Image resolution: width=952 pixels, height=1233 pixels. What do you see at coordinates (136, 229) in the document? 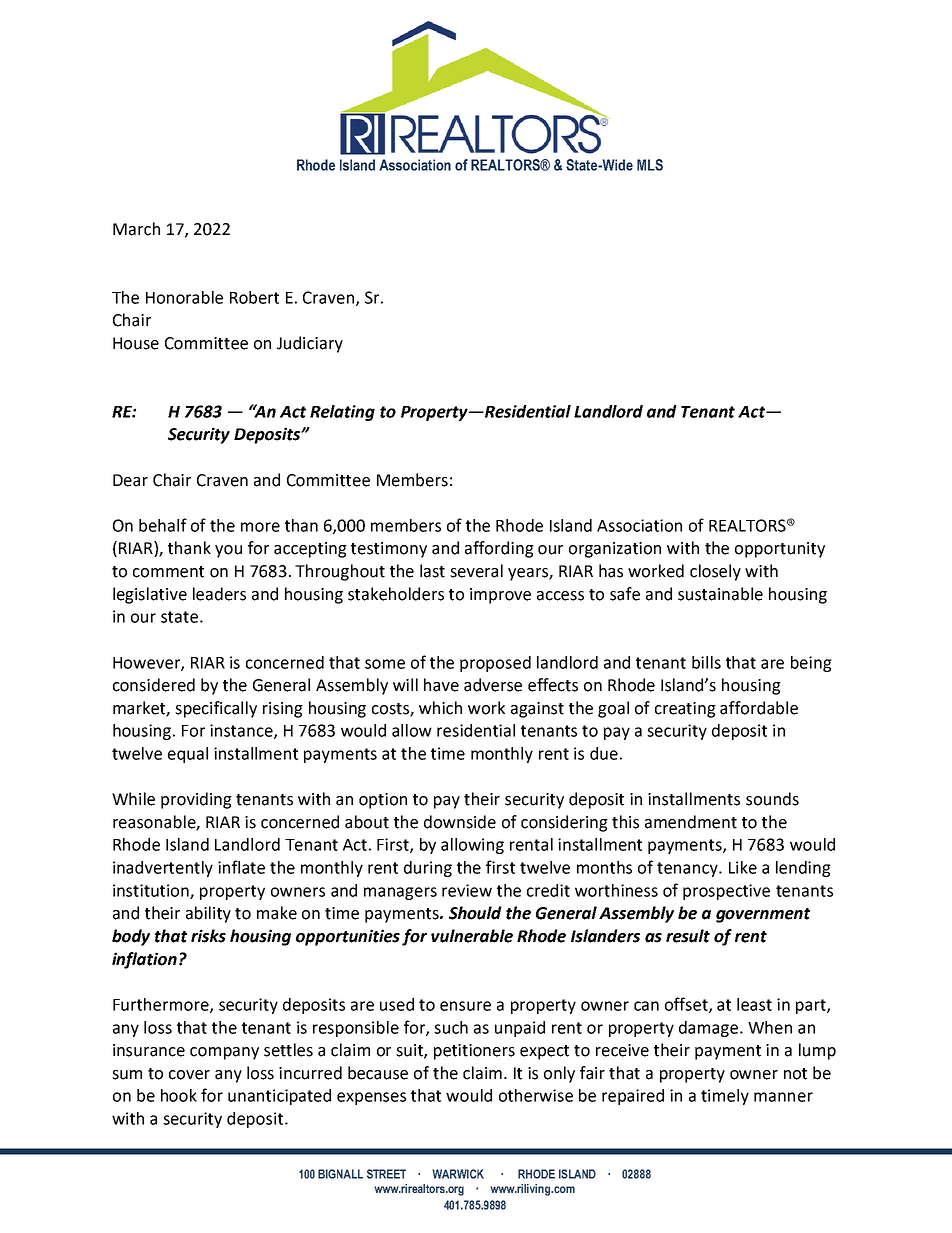
I see `March` at bounding box center [136, 229].
